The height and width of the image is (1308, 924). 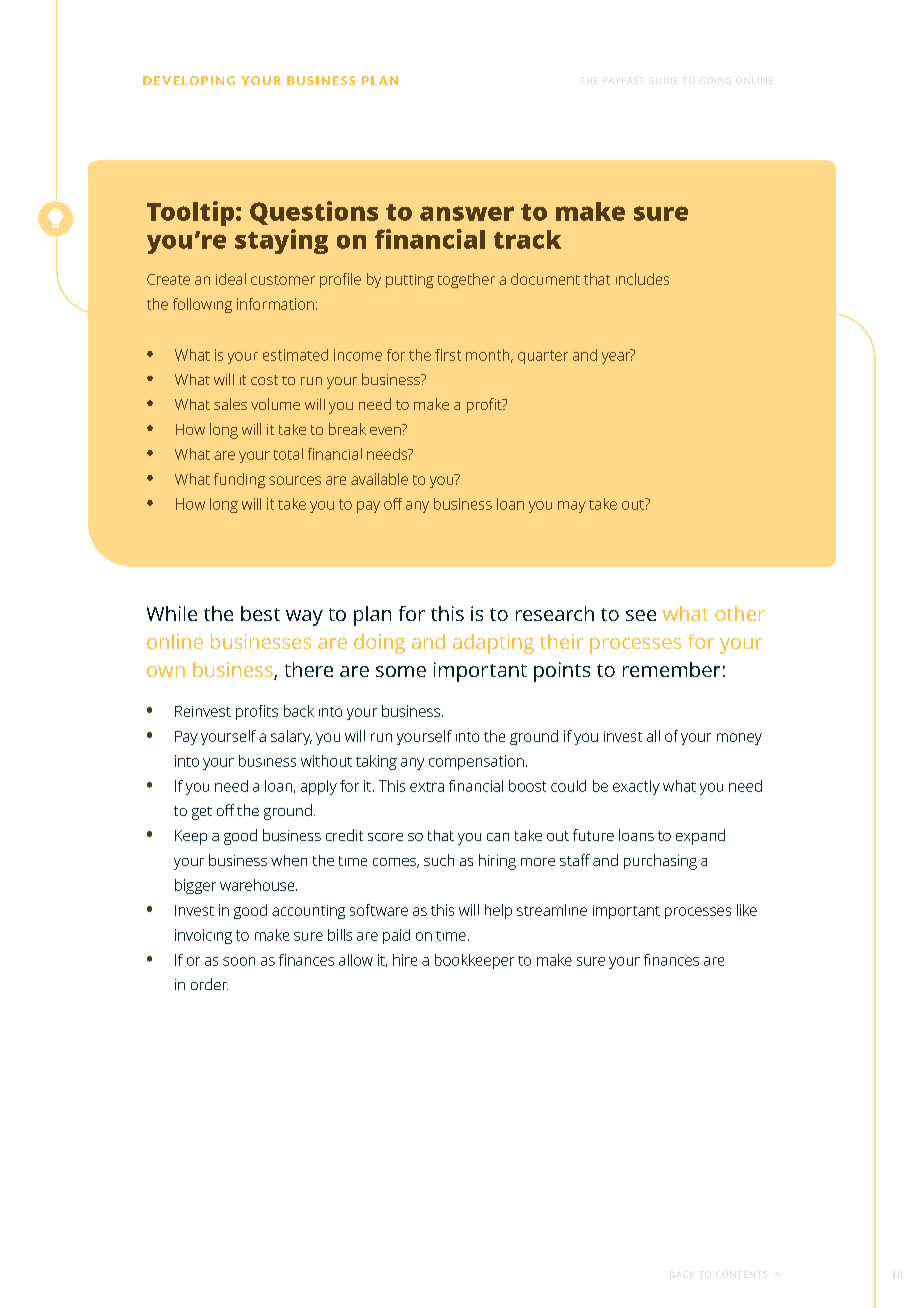 What do you see at coordinates (281, 241) in the image?
I see `staying` at bounding box center [281, 241].
